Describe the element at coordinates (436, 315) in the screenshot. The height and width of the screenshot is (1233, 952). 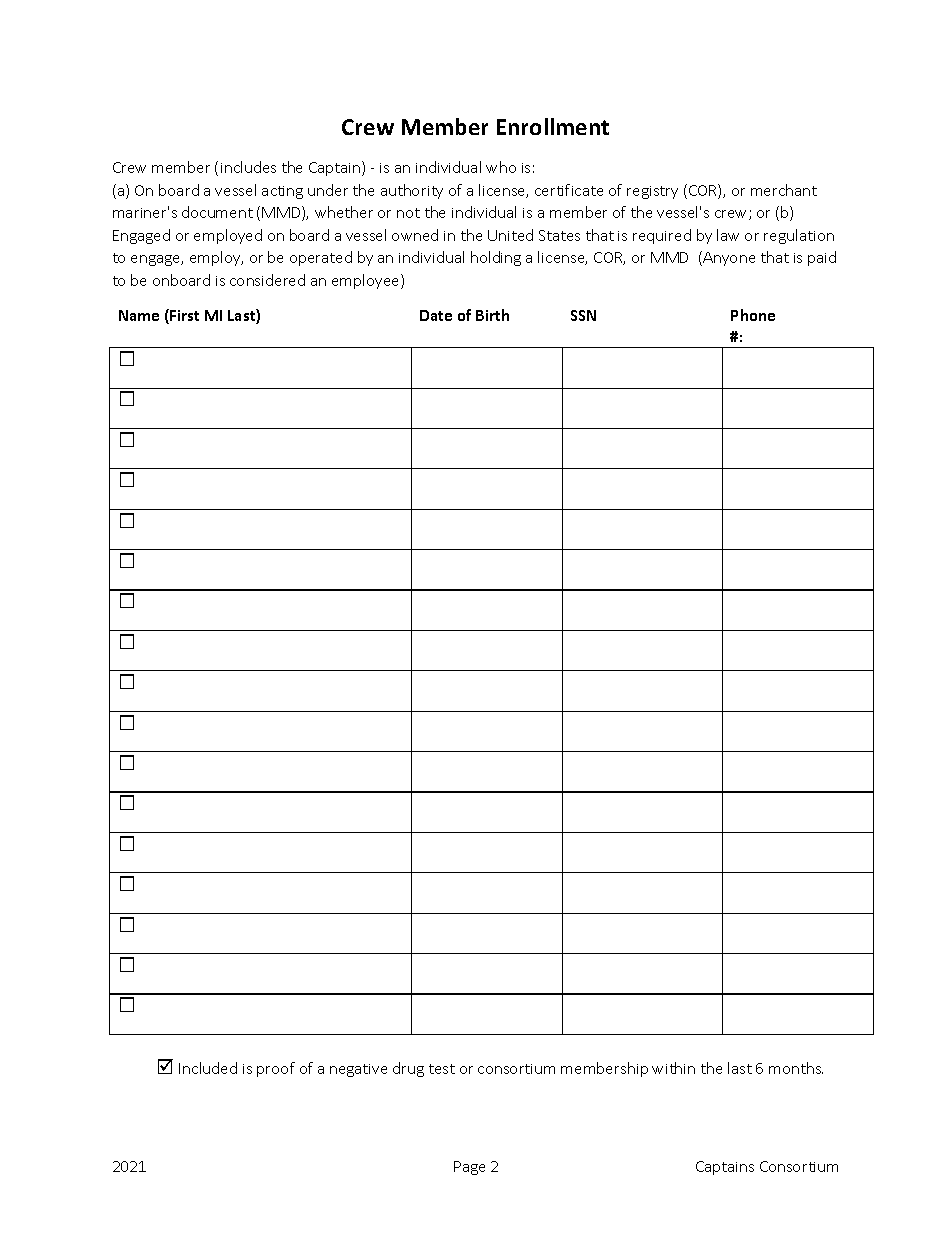
I see `Date` at that location.
